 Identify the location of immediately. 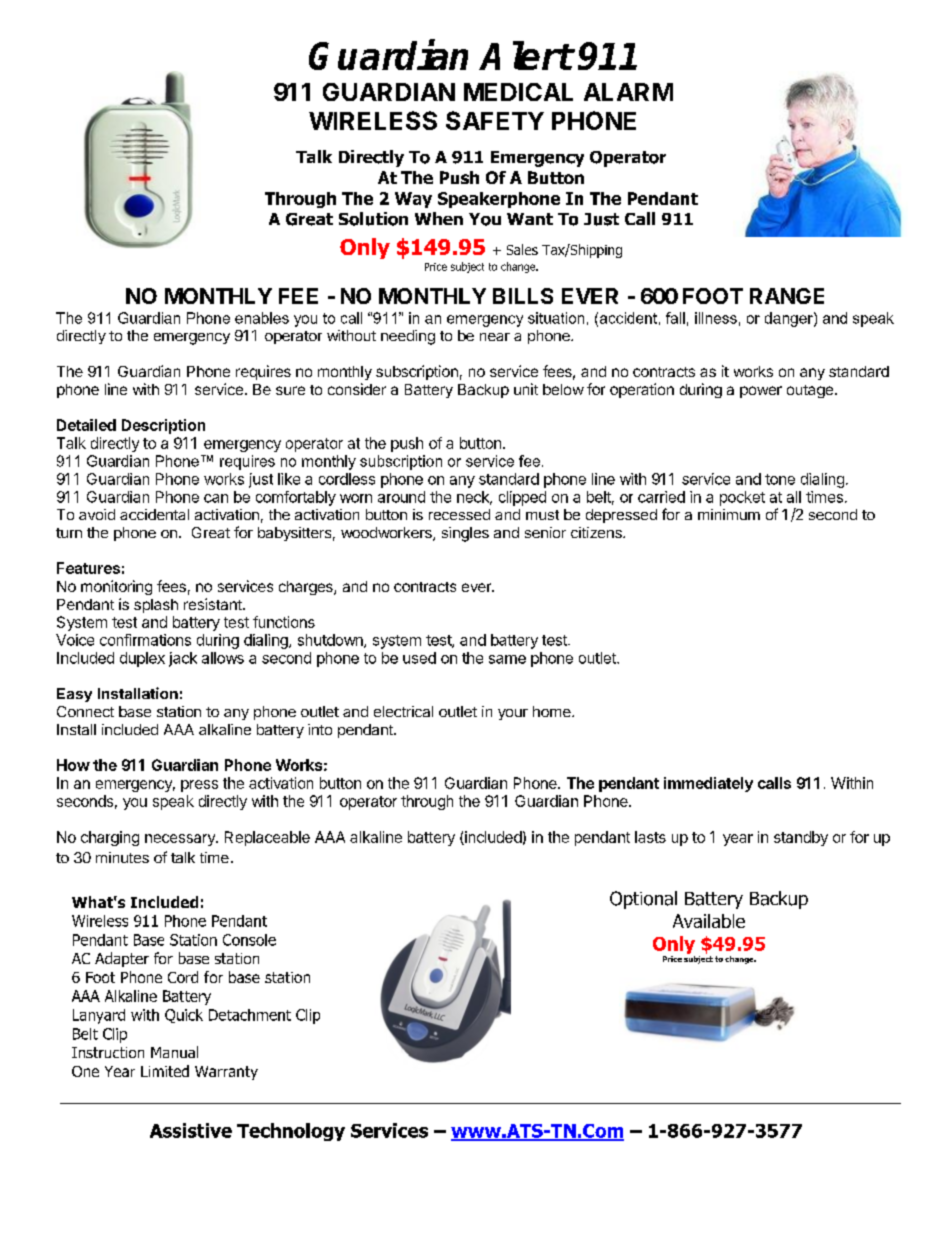
(708, 784).
